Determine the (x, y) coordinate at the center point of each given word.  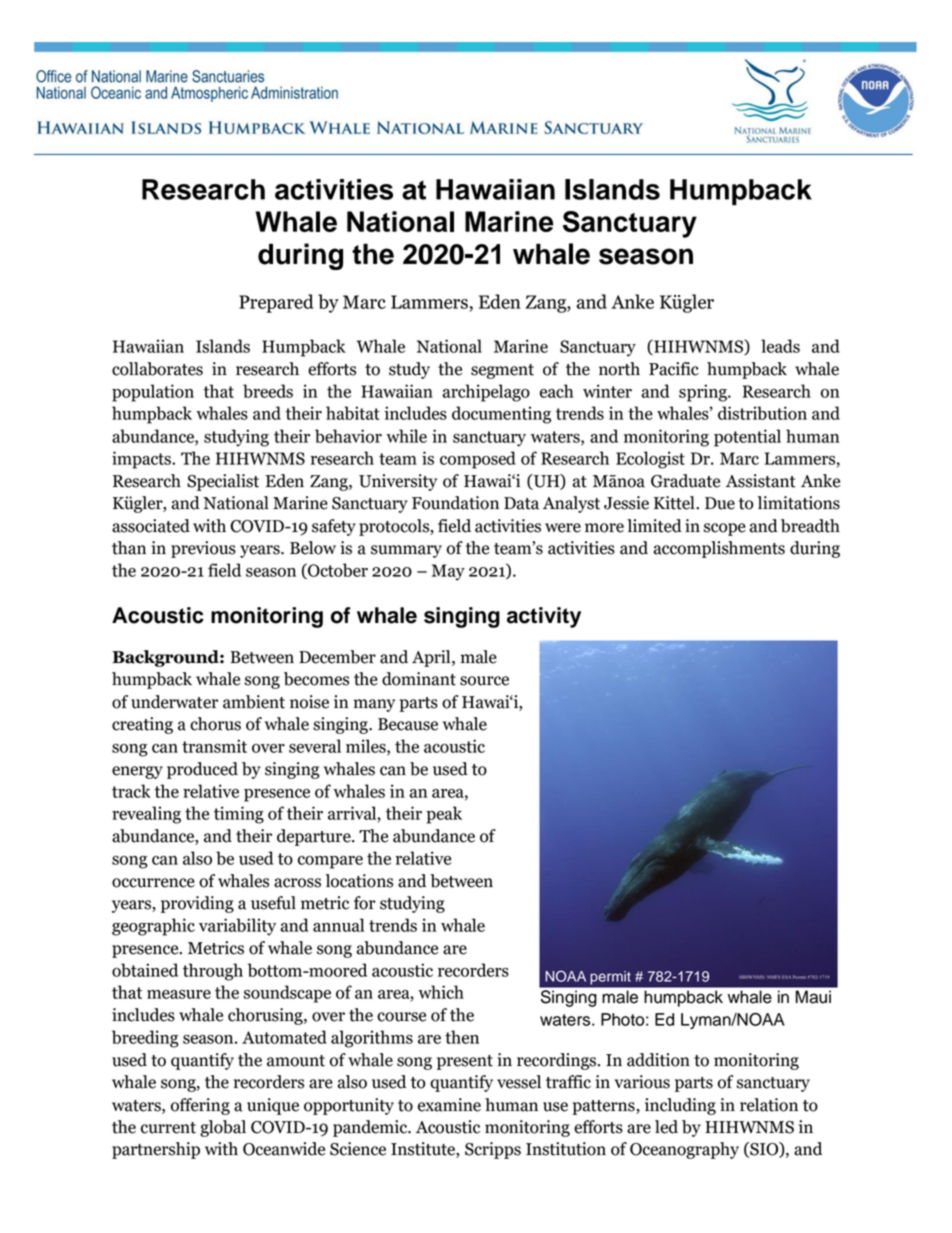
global (223, 1128)
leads (780, 346)
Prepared (276, 303)
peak (444, 815)
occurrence (153, 883)
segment (502, 371)
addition (658, 1060)
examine (449, 1105)
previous (203, 549)
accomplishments (719, 549)
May (448, 572)
